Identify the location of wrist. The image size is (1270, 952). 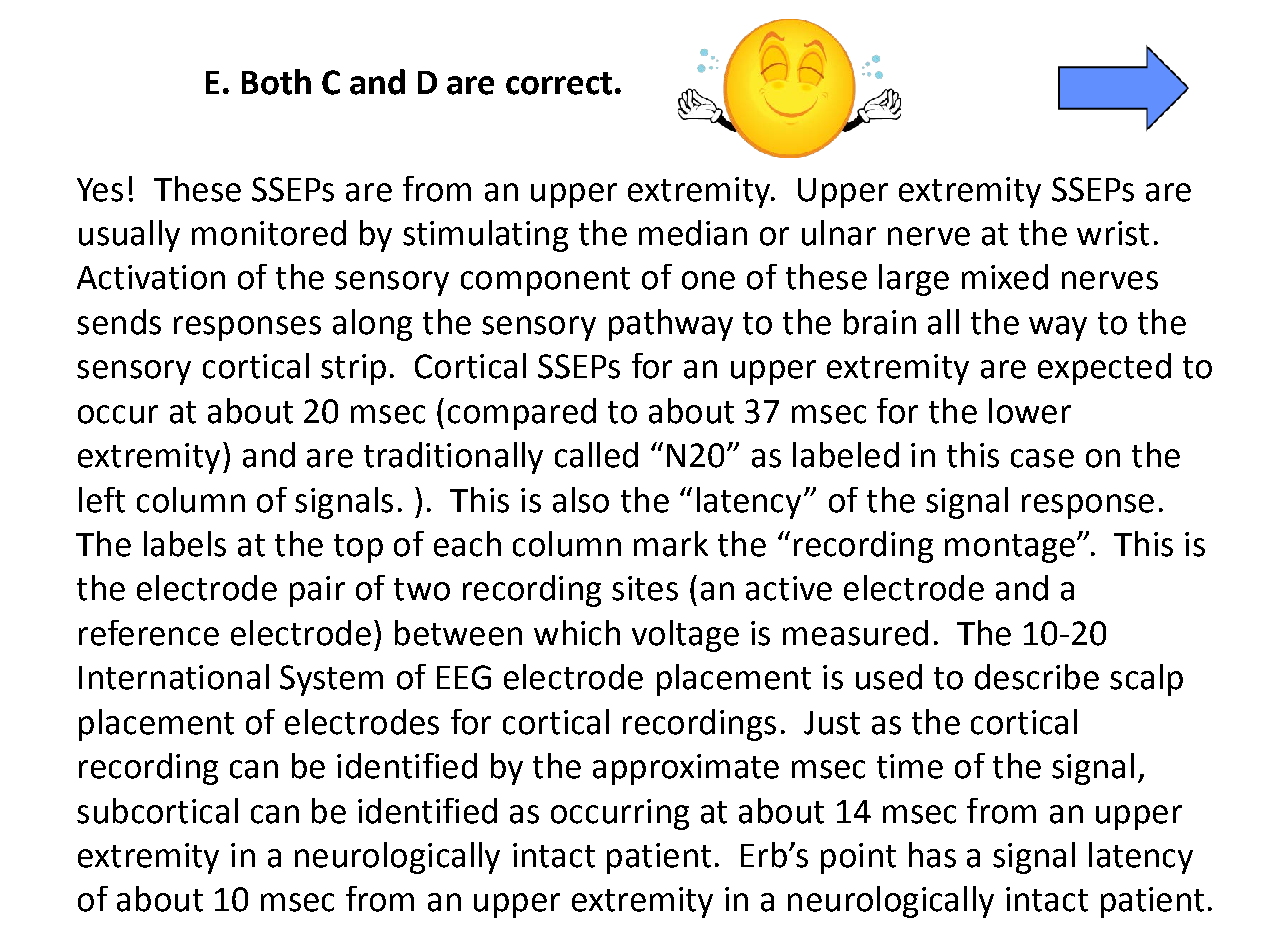
(1113, 233).
